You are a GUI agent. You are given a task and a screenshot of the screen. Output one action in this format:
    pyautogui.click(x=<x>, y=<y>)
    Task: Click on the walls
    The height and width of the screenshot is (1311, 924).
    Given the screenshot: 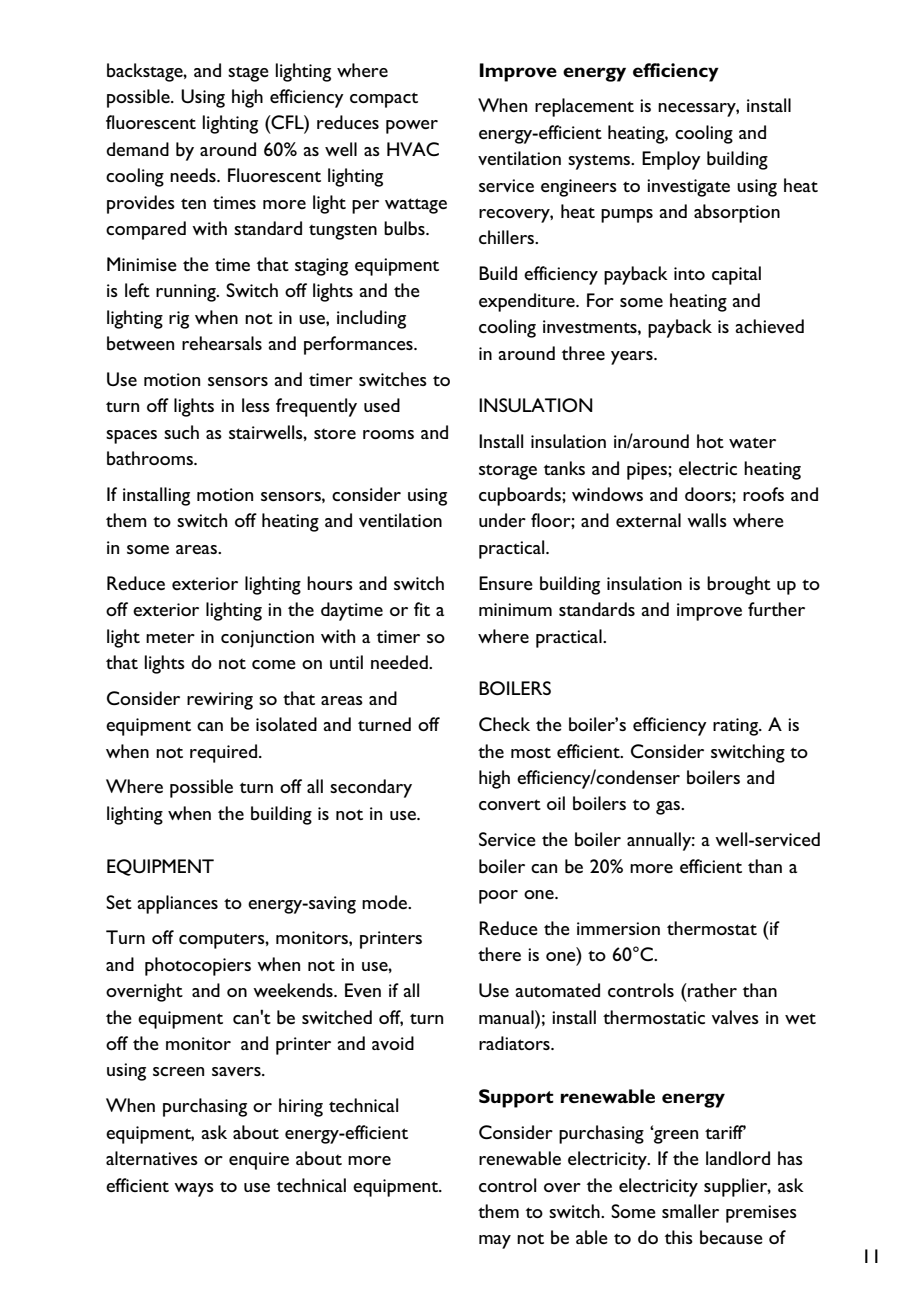 What is the action you would take?
    pyautogui.click(x=707, y=520)
